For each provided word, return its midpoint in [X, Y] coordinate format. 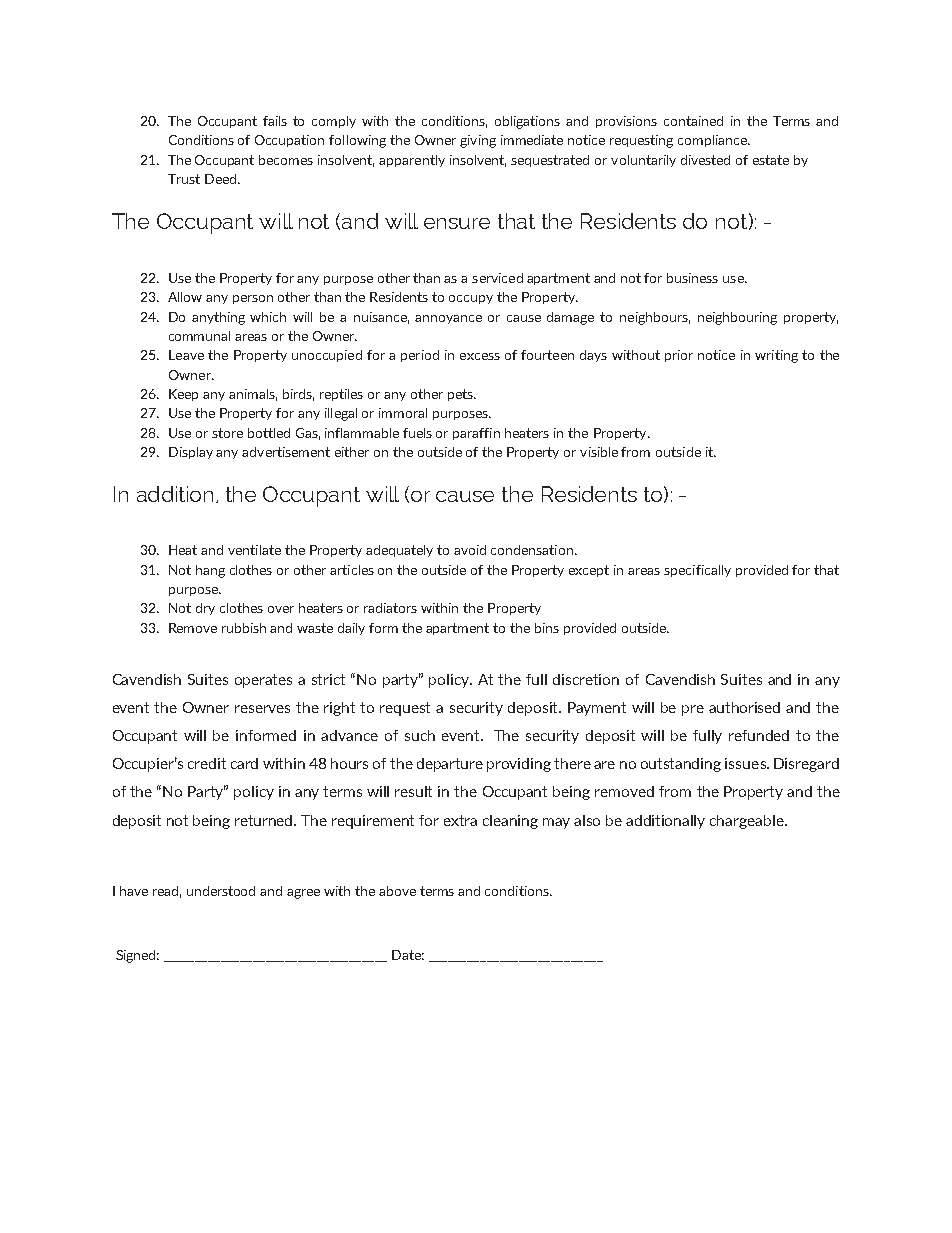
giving [478, 141]
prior [679, 356]
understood [221, 891]
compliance [713, 141]
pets [461, 395]
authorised [744, 707]
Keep [183, 395]
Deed [222, 179]
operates [263, 681]
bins [547, 628]
